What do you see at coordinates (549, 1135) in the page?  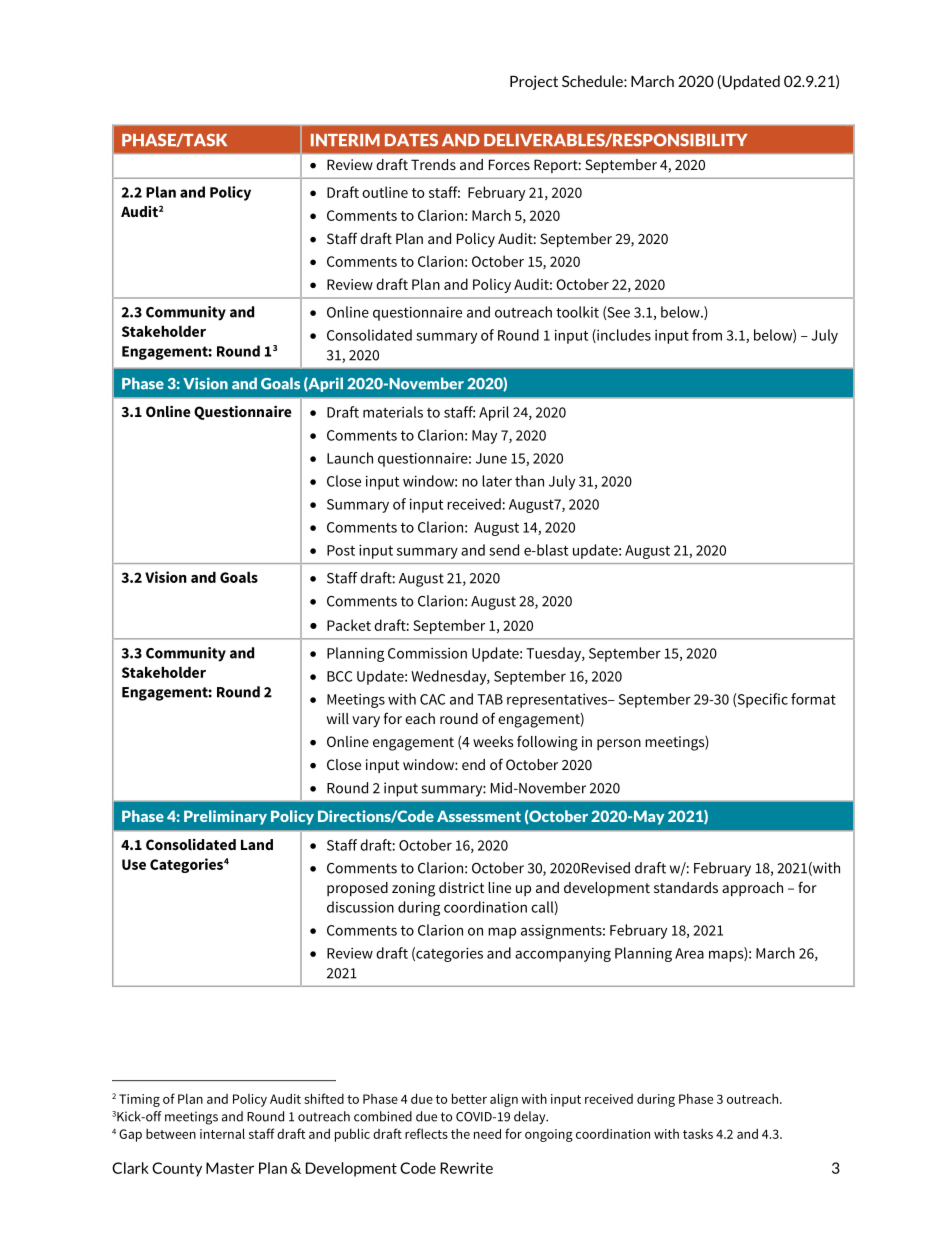 I see `ongoing` at bounding box center [549, 1135].
